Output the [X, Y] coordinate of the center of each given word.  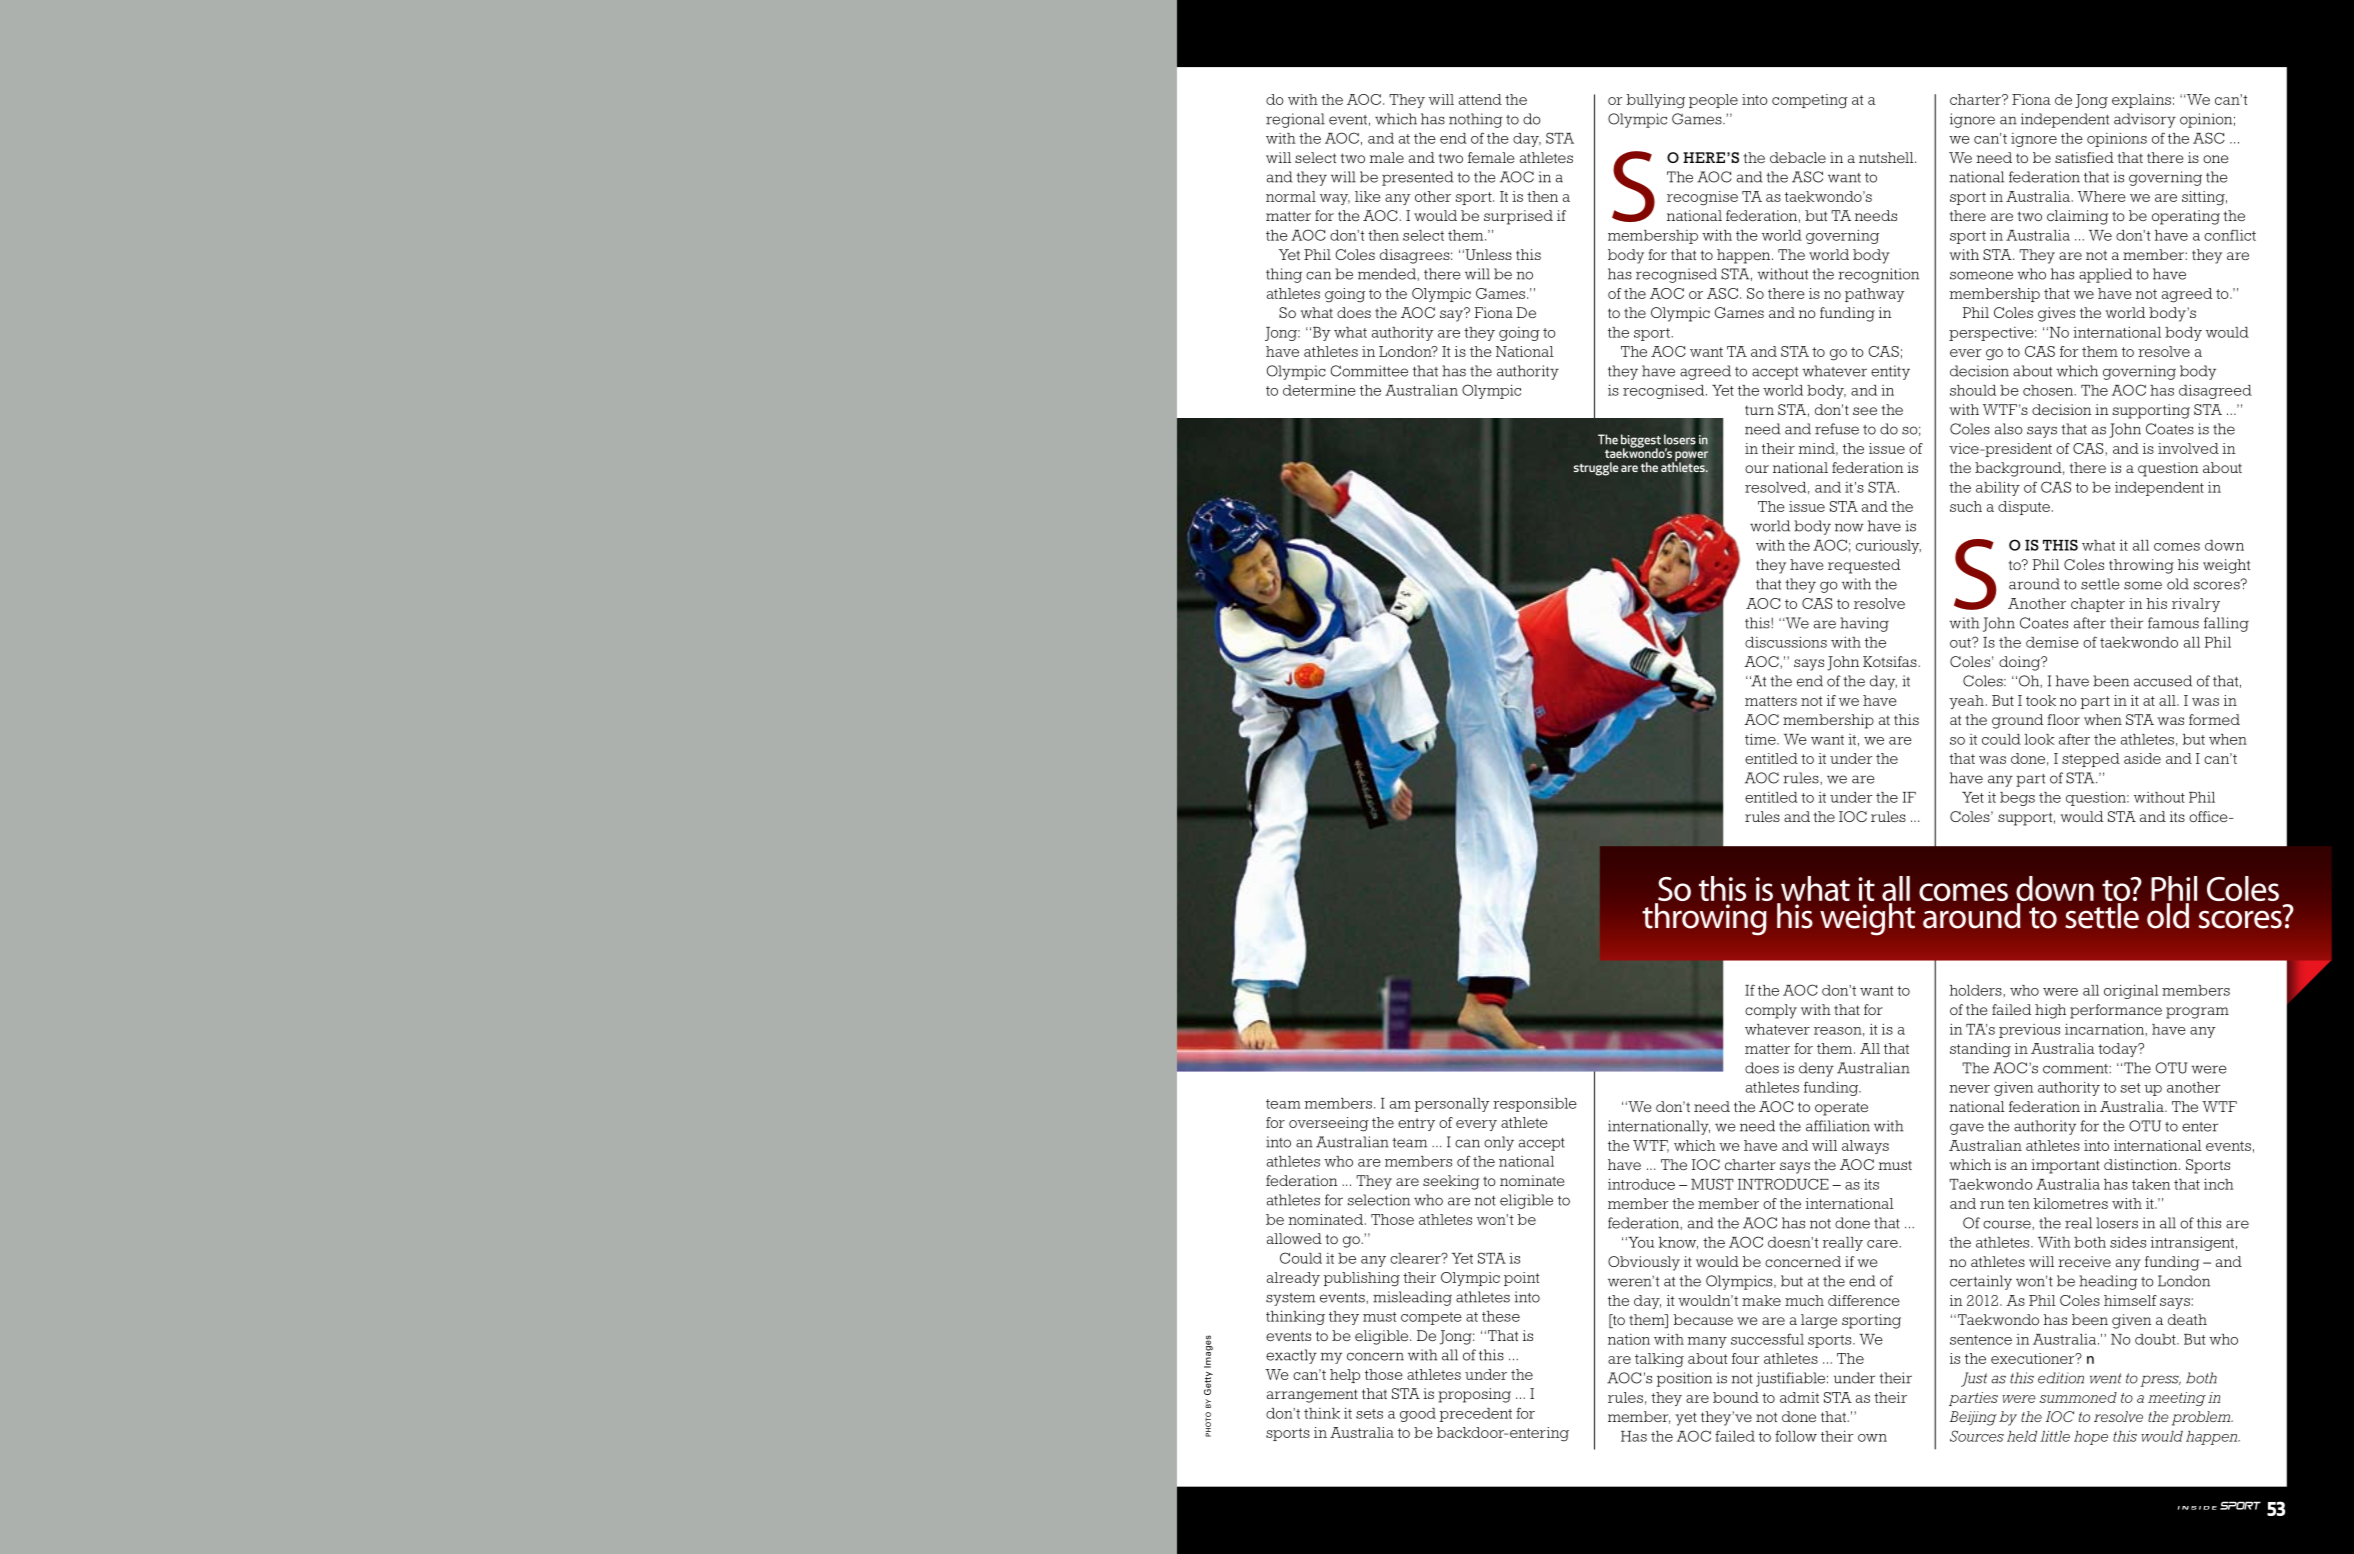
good [1418, 1415]
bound [1736, 1397]
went [2106, 1378]
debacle [1798, 157]
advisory [2145, 120]
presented [1418, 178]
